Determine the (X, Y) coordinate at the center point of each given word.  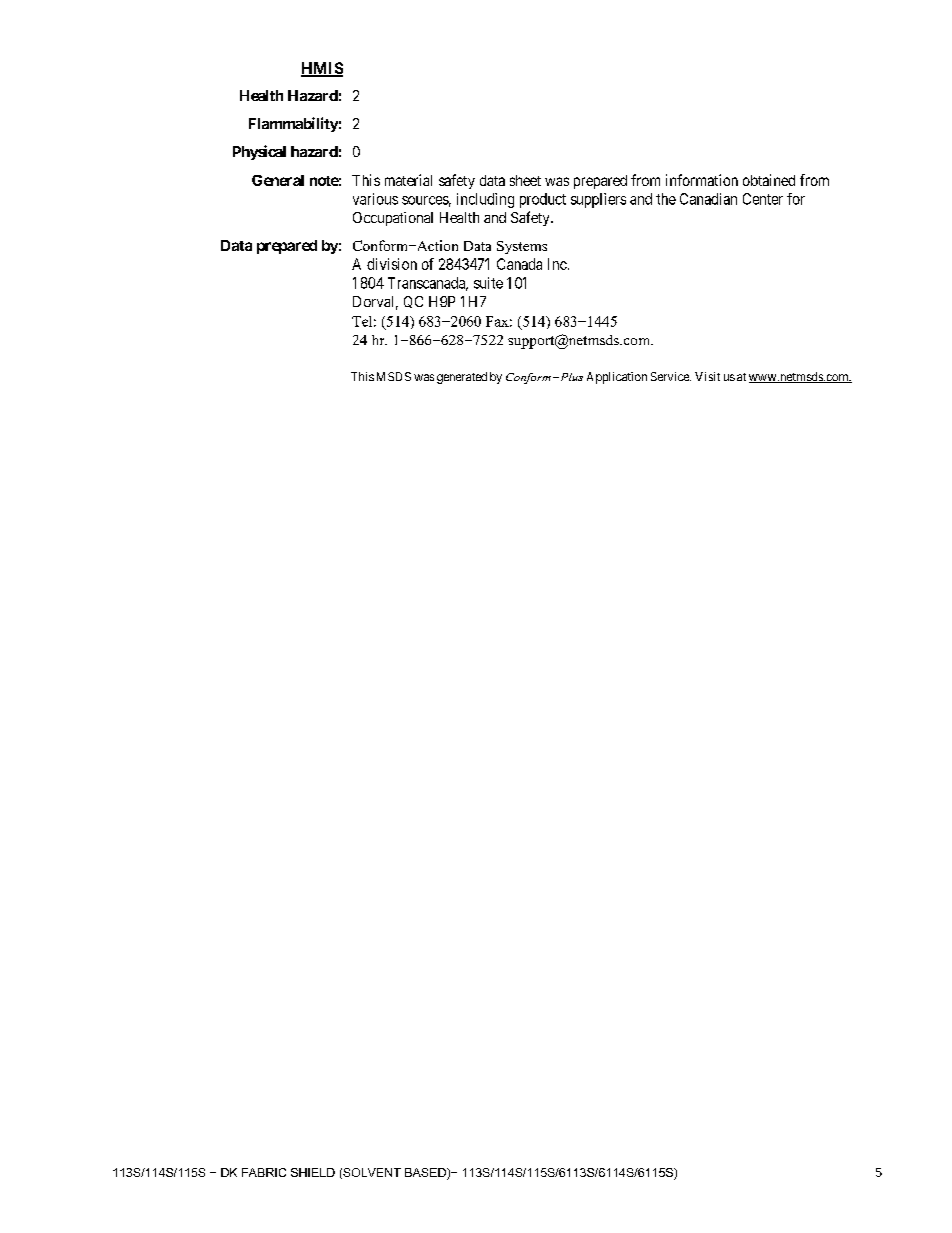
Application (617, 378)
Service (671, 376)
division (392, 264)
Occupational (393, 219)
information (702, 180)
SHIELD (313, 1172)
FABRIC (264, 1172)
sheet (525, 180)
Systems (522, 247)
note (324, 181)
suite (488, 283)
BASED (426, 1174)
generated (462, 378)
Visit (707, 376)
